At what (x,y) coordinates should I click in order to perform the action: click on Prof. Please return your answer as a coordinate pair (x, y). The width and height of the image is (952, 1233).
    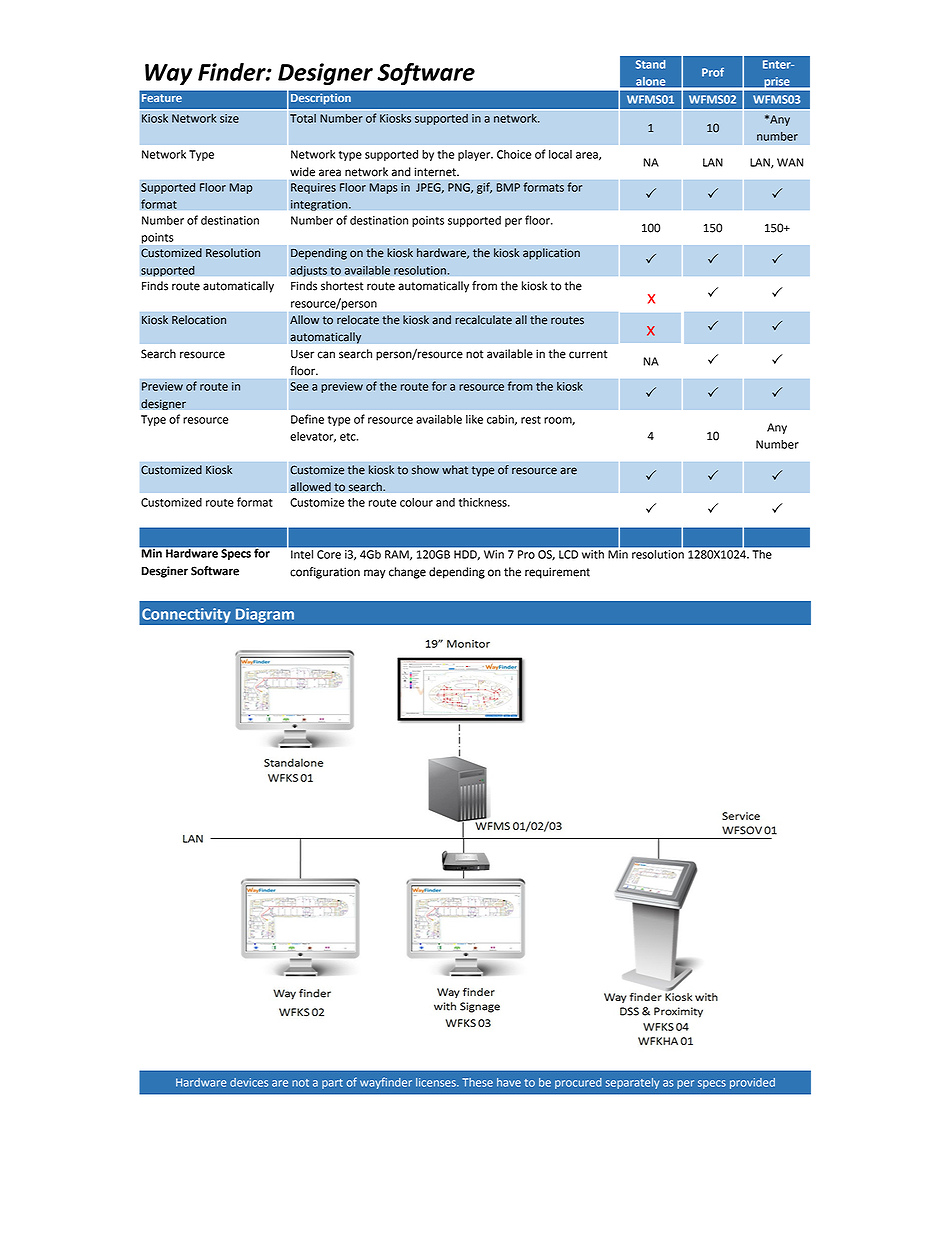
    Looking at the image, I should click on (713, 72).
